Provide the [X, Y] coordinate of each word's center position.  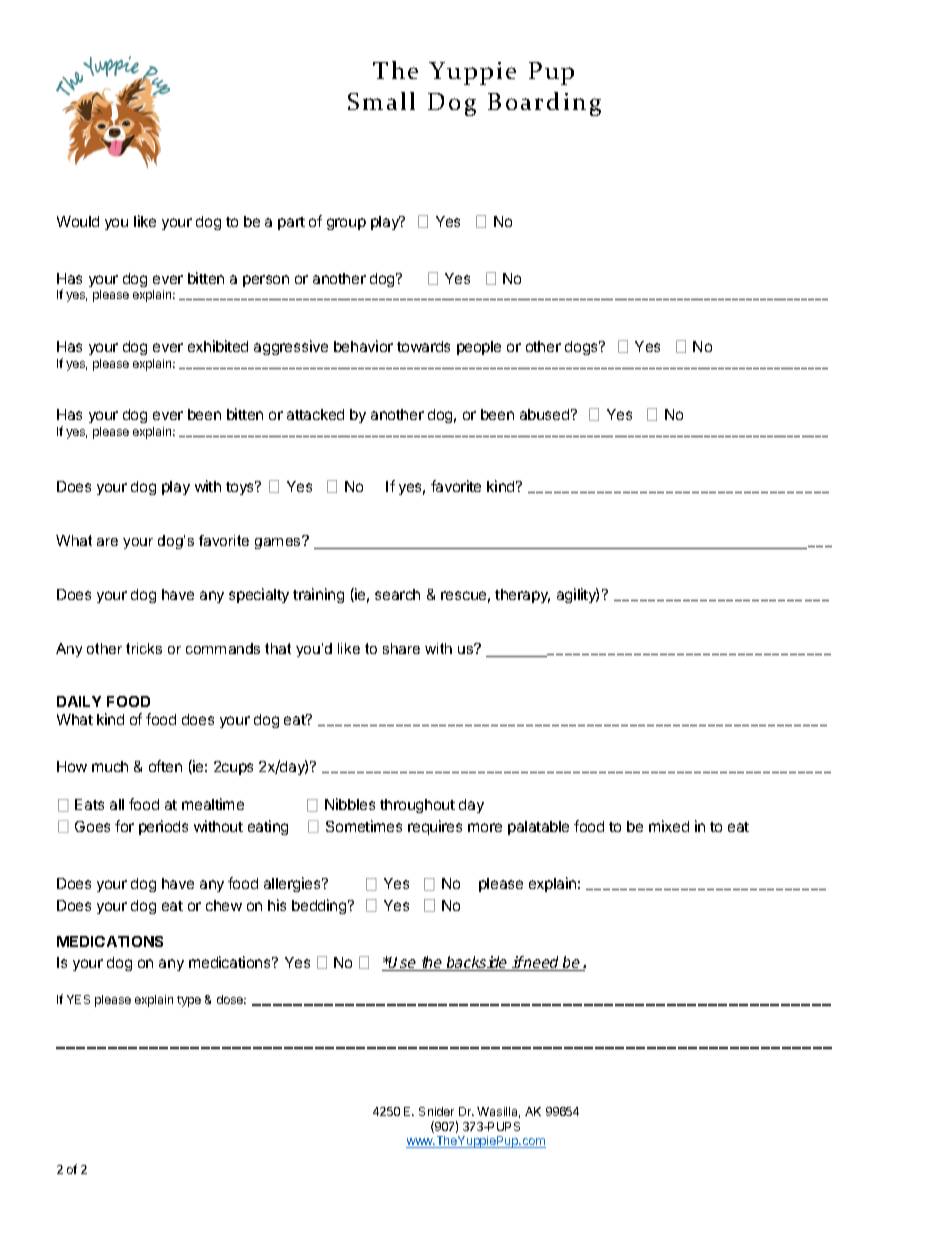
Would [78, 221]
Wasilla [498, 1112]
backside [477, 963]
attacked [315, 414]
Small [381, 101]
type [189, 1001]
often [165, 766]
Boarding [544, 104]
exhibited [218, 346]
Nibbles [350, 804]
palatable [538, 828]
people [479, 348]
